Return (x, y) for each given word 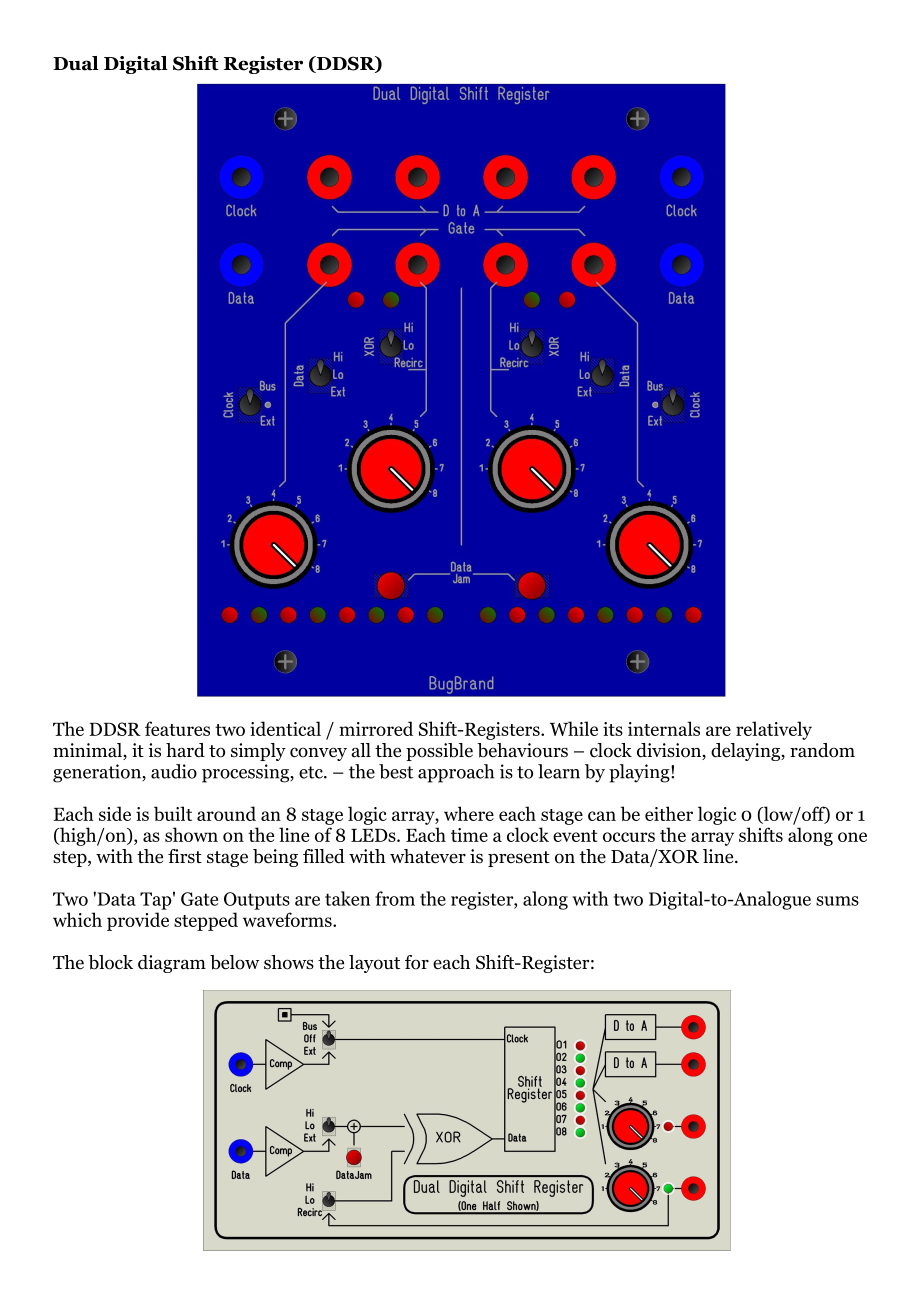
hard (185, 750)
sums (837, 901)
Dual (76, 63)
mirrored (376, 728)
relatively (774, 730)
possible (439, 752)
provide (138, 921)
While (574, 728)
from (395, 898)
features (177, 728)
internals (664, 728)
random (822, 750)
